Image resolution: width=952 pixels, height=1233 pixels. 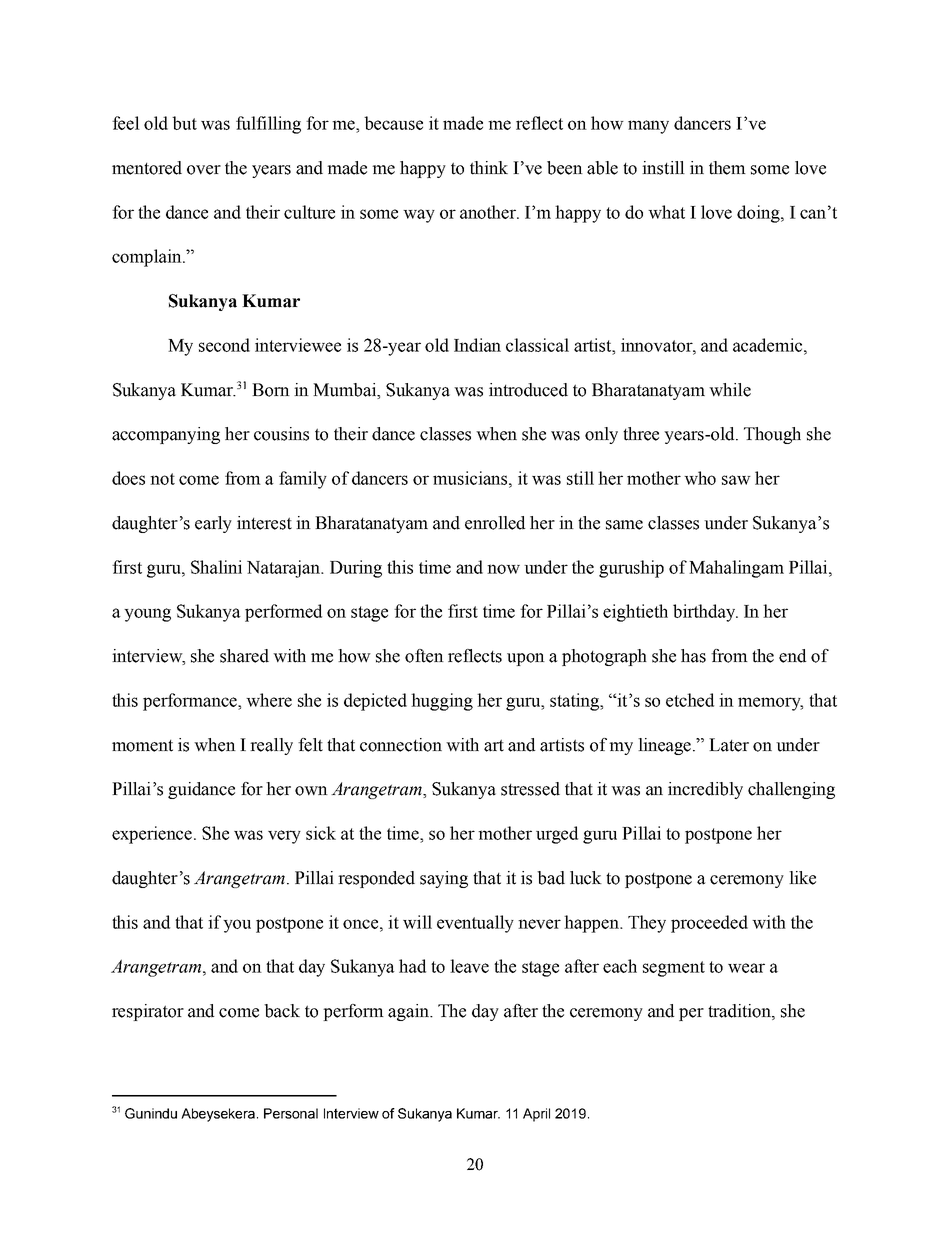 I want to click on incredibly, so click(x=705, y=790).
